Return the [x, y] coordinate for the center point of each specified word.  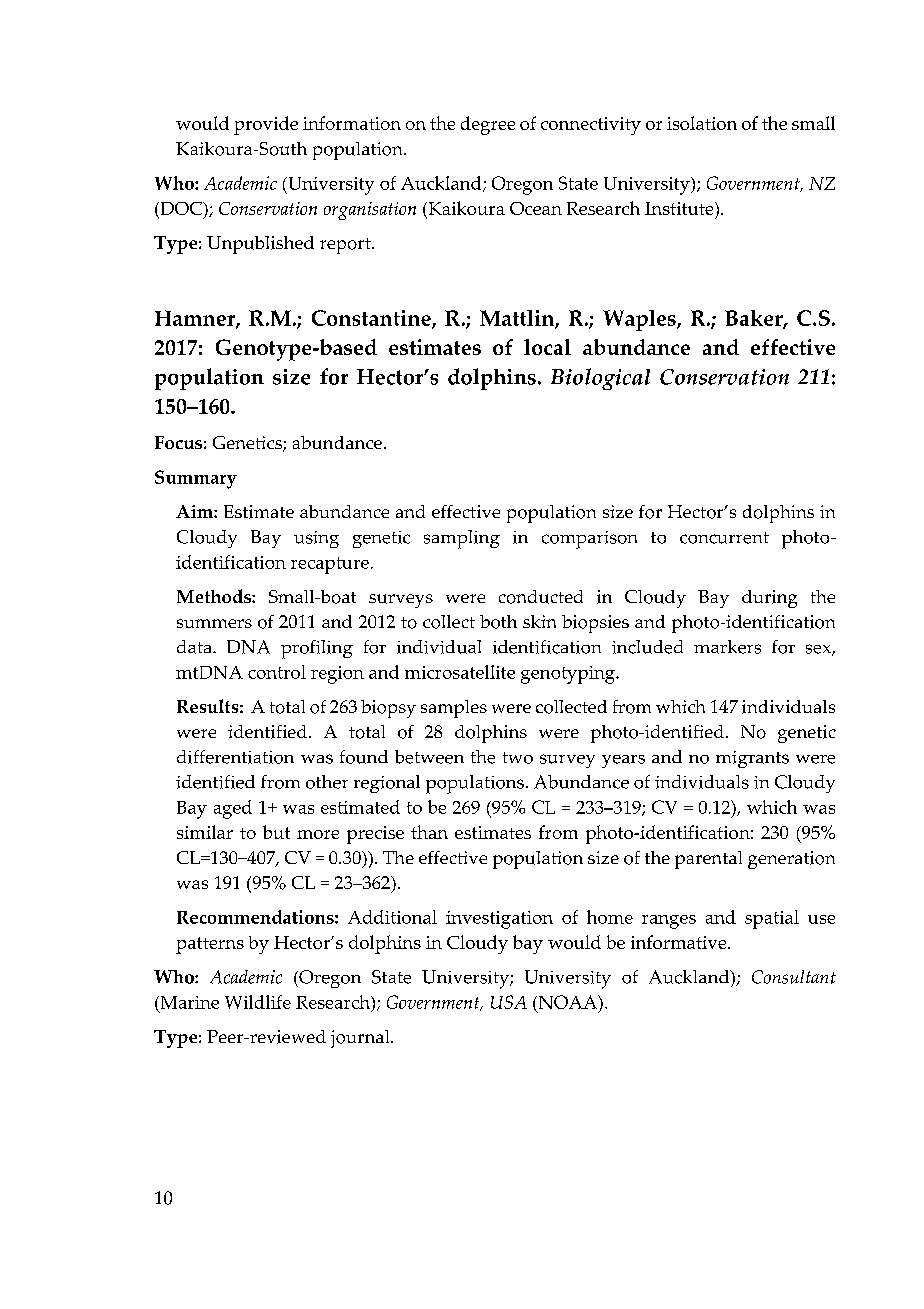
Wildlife [258, 1002]
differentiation [235, 757]
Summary [196, 479]
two [518, 758]
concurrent [724, 538]
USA [509, 1002]
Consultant [794, 977]
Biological [600, 379]
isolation [702, 123]
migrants [752, 759]
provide [266, 125]
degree [488, 125]
